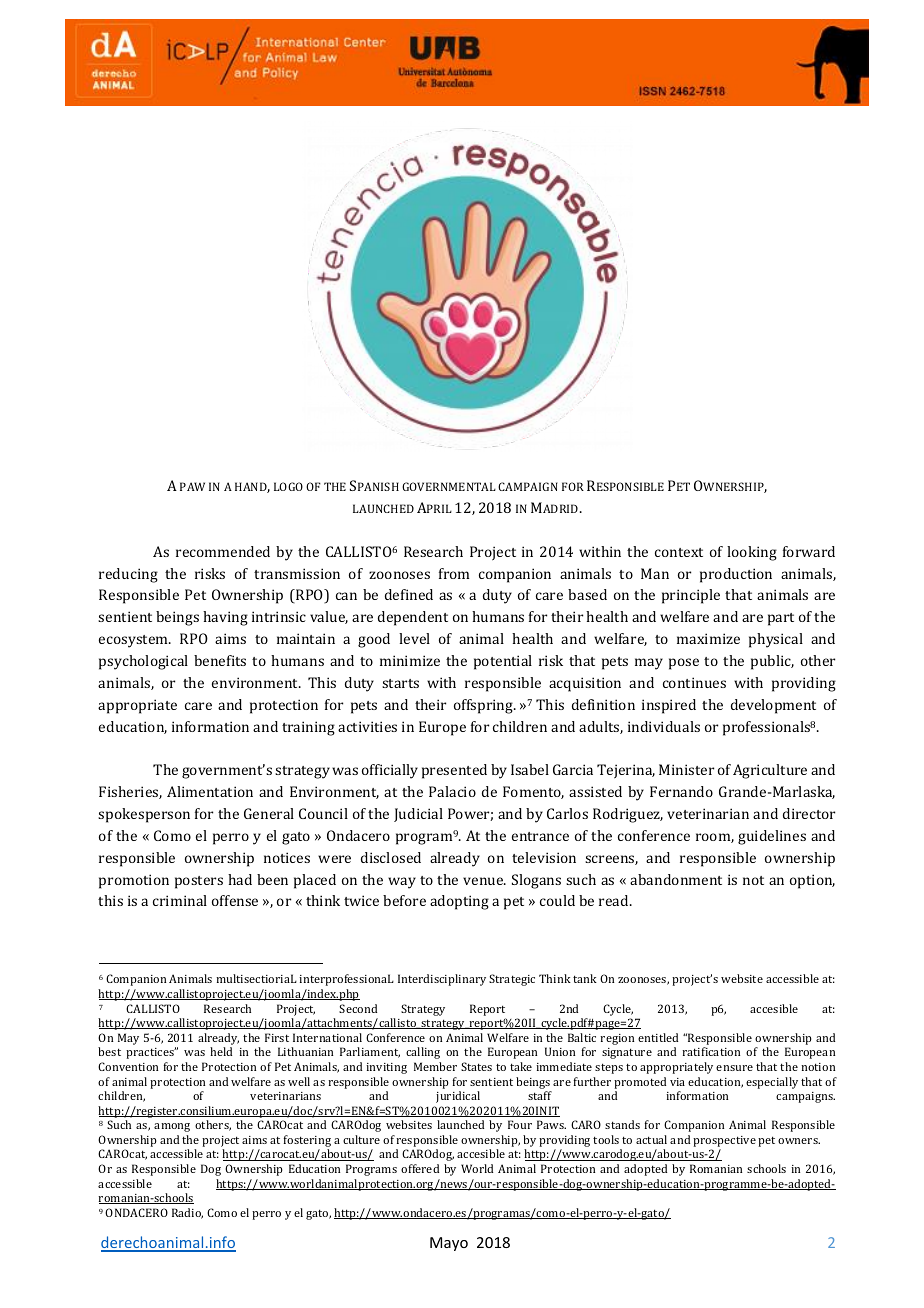  What do you see at coordinates (454, 771) in the screenshot?
I see `presented` at bounding box center [454, 771].
